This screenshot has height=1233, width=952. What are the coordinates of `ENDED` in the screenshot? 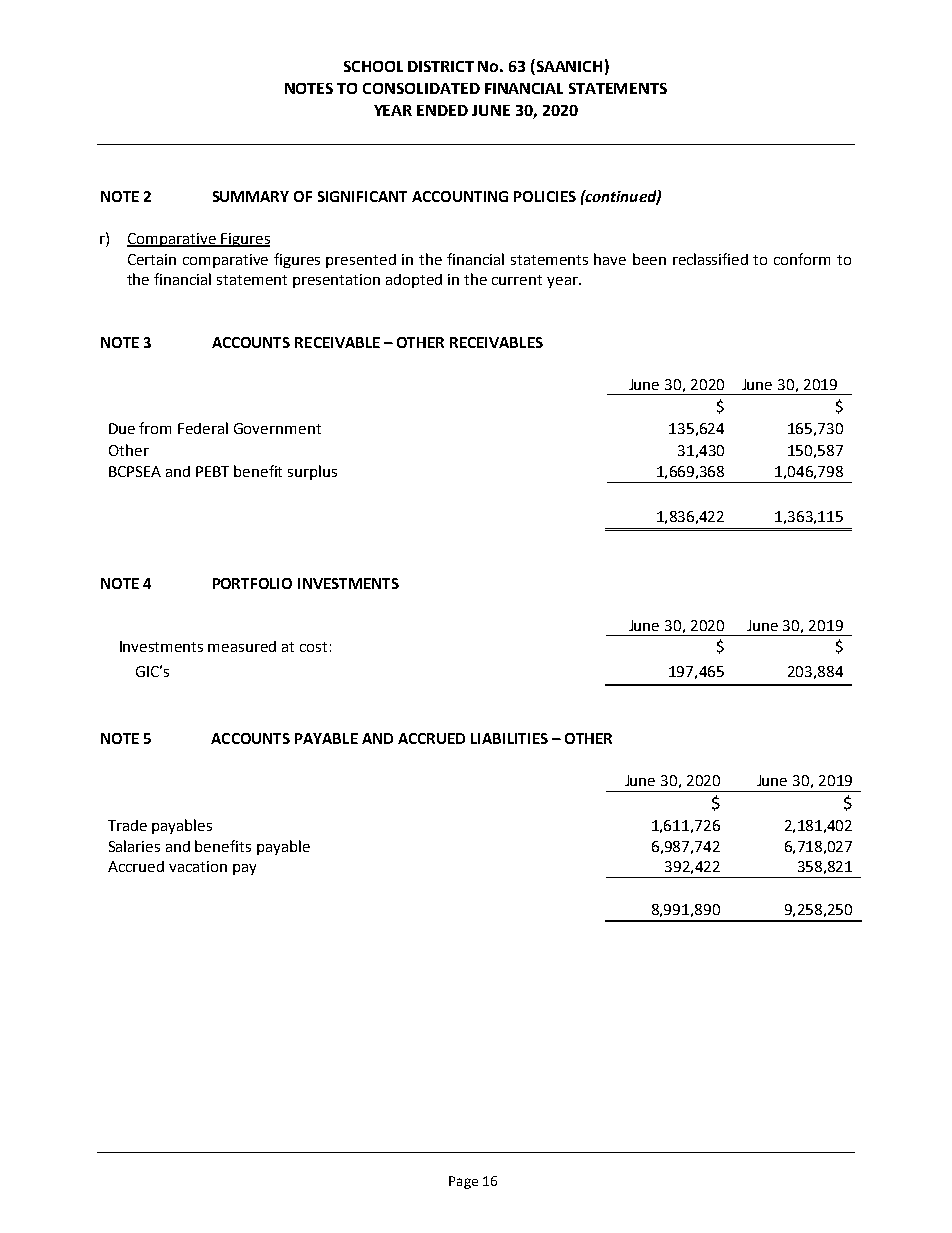 It's located at (442, 110).
